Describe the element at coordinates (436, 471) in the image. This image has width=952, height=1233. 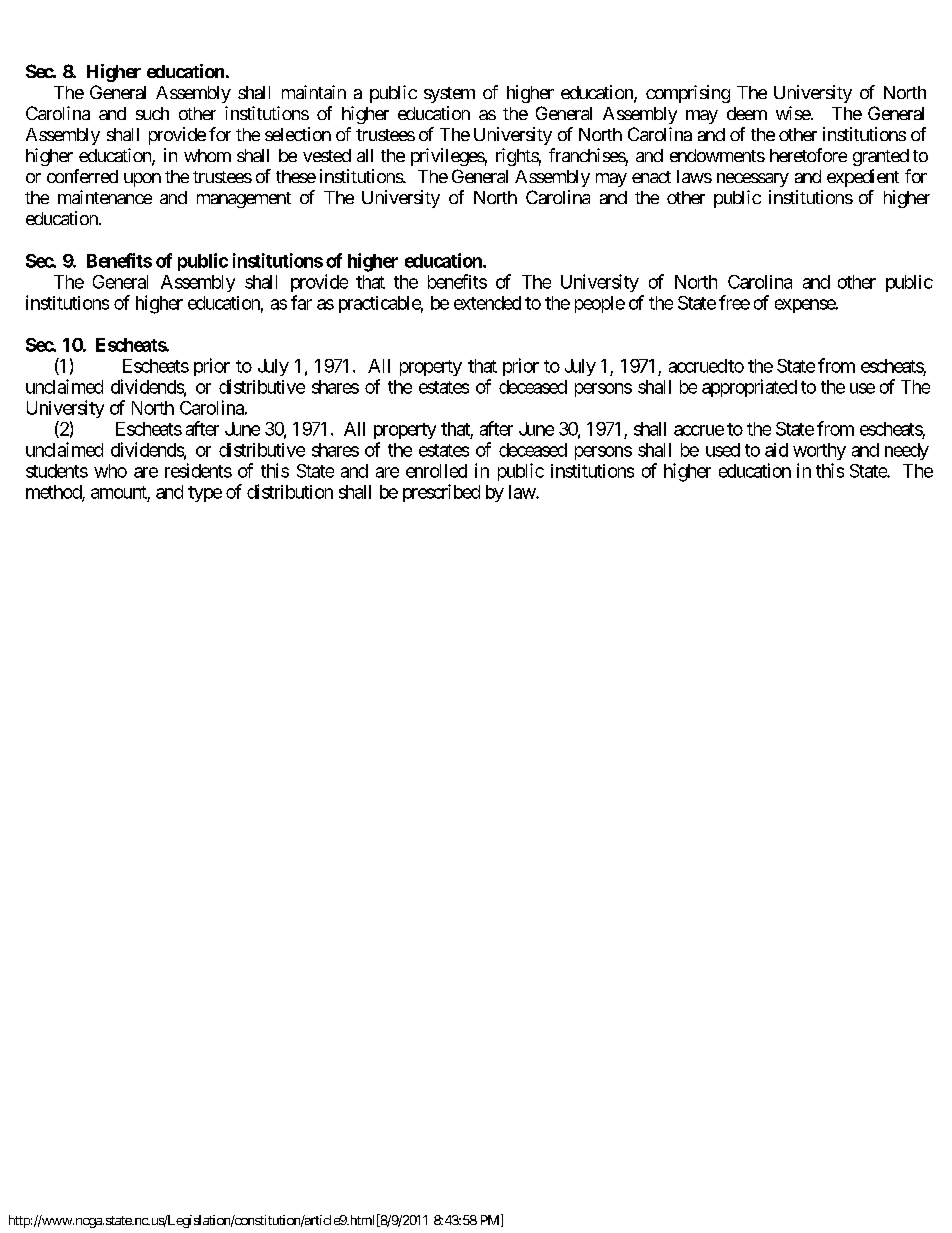
I see `enrolled` at that location.
